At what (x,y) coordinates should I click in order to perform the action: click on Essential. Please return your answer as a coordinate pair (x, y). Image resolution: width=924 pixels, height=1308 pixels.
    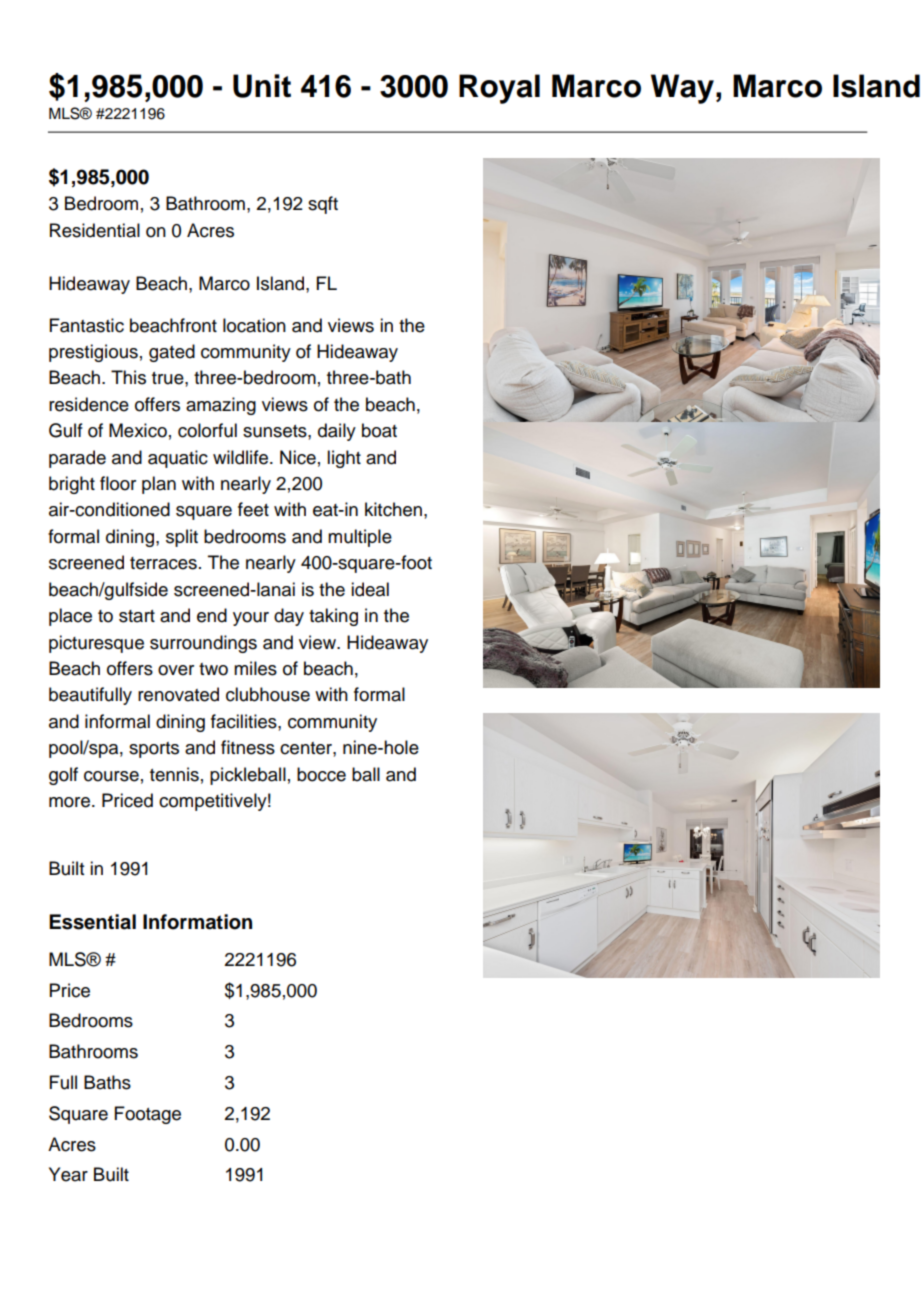
    Looking at the image, I should click on (92, 922).
